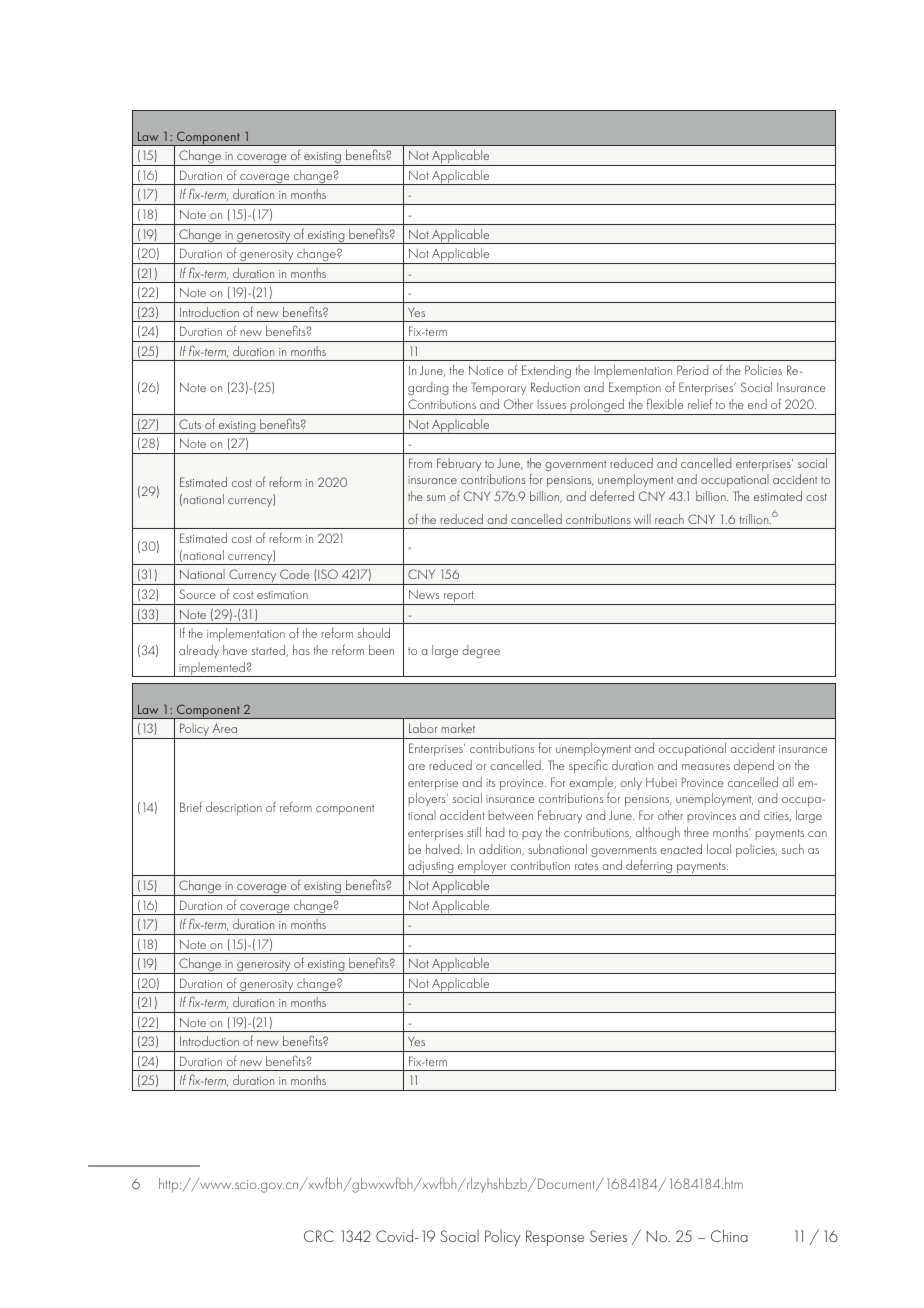 The width and height of the image is (924, 1308). I want to click on relief, so click(700, 403).
